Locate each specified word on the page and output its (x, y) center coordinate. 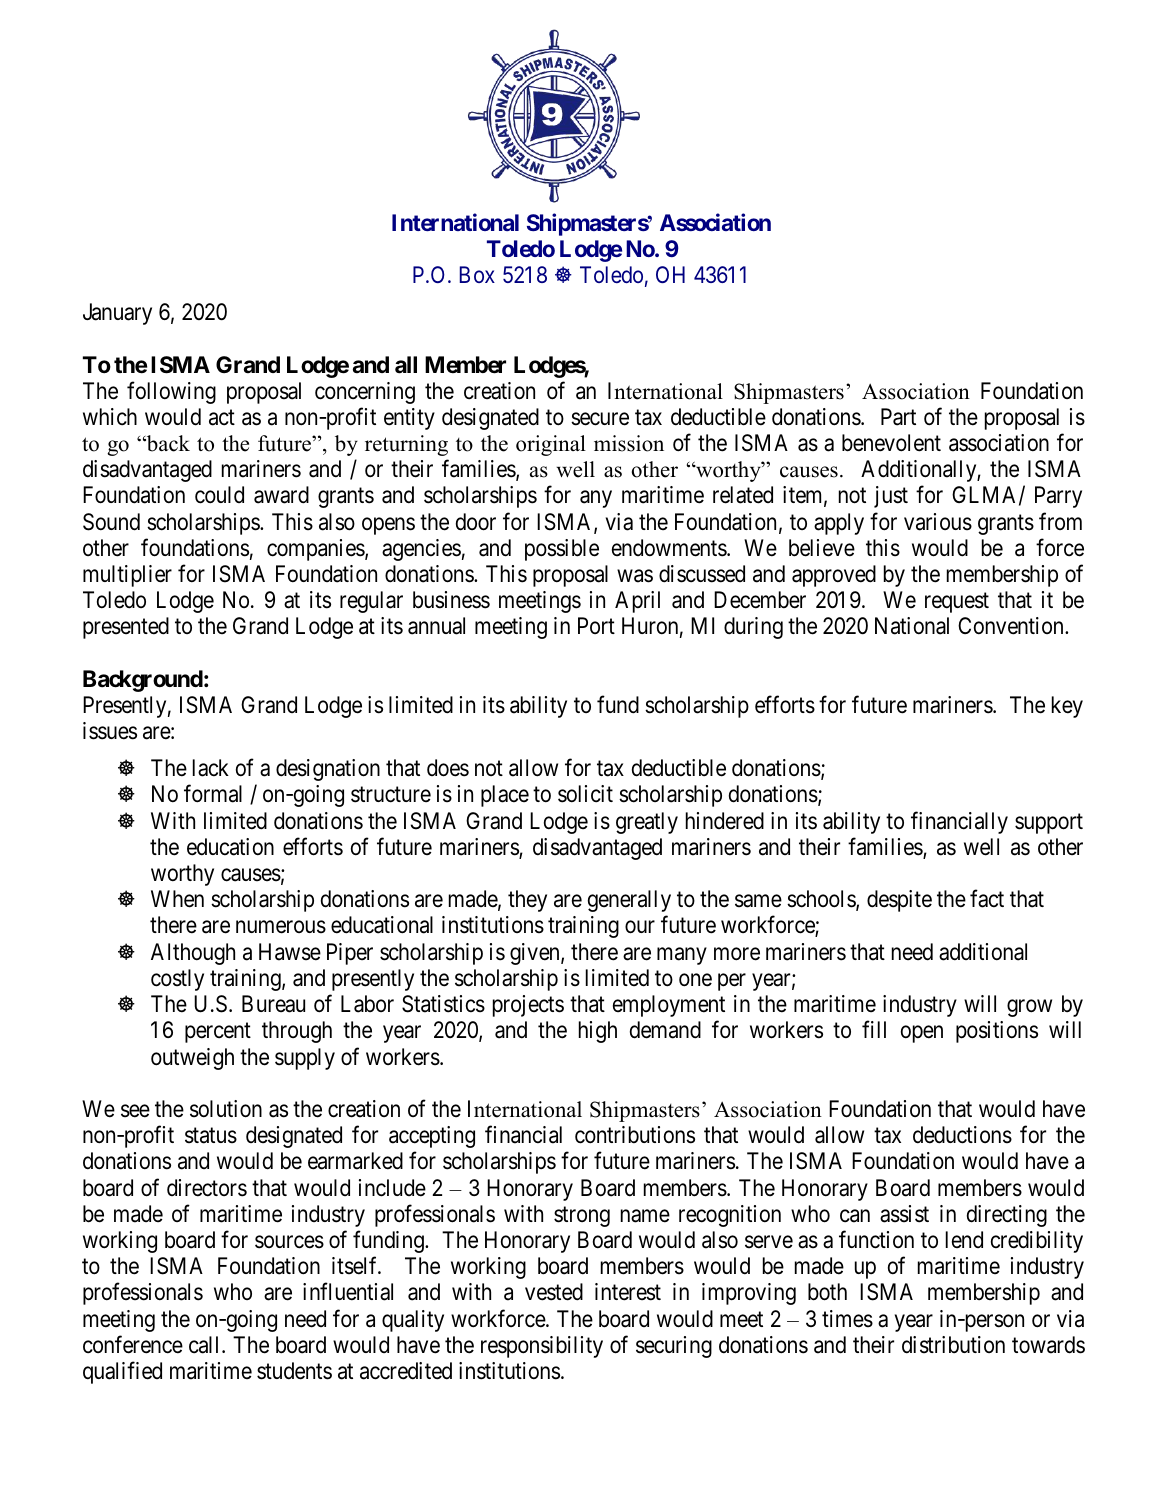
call (206, 1345)
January (117, 314)
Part (898, 417)
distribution (953, 1345)
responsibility (542, 1347)
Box (477, 274)
